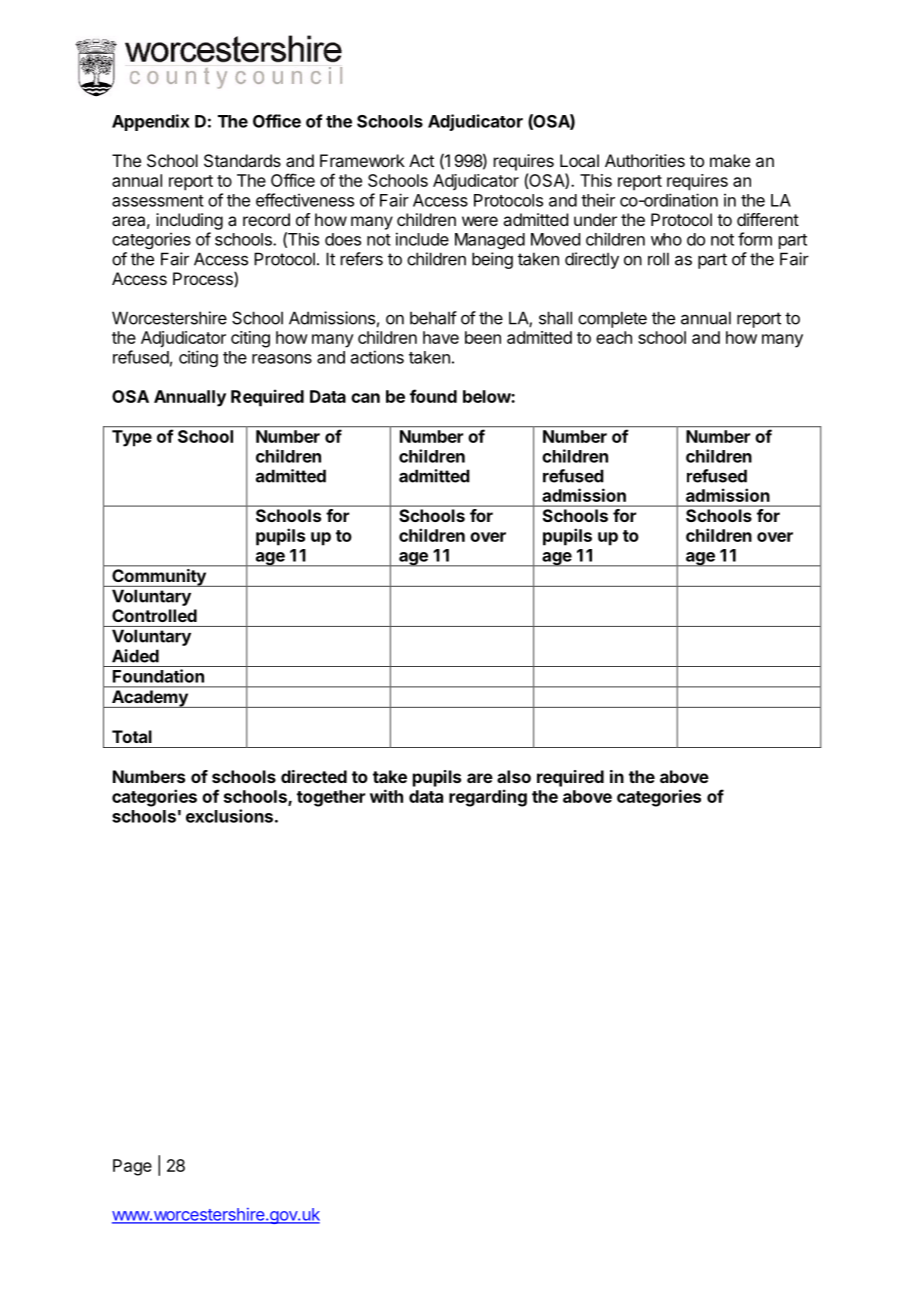 Image resolution: width=924 pixels, height=1308 pixels. Describe the element at coordinates (386, 796) in the document. I see `with` at that location.
